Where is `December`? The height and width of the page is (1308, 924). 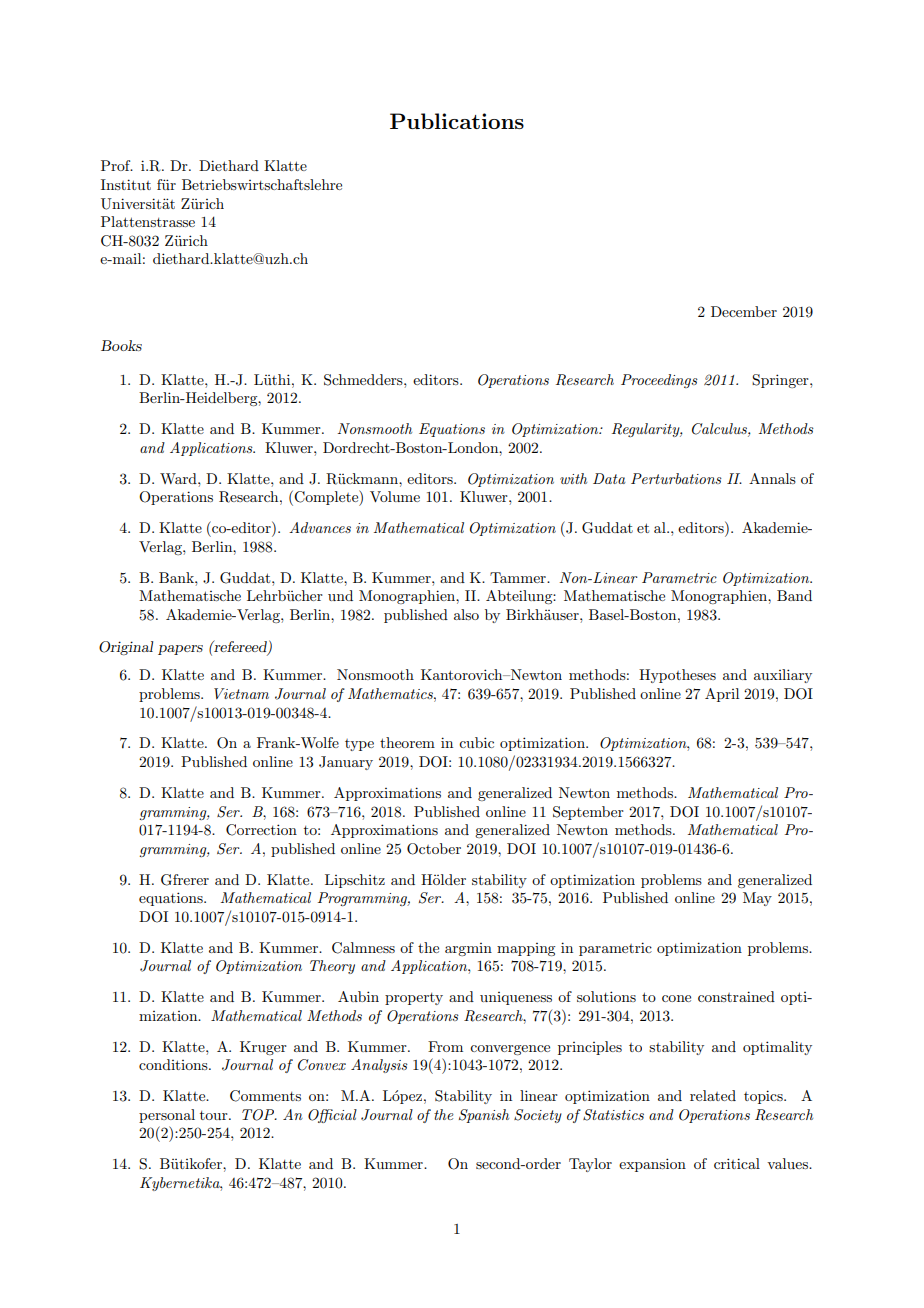
December is located at coordinates (744, 311).
